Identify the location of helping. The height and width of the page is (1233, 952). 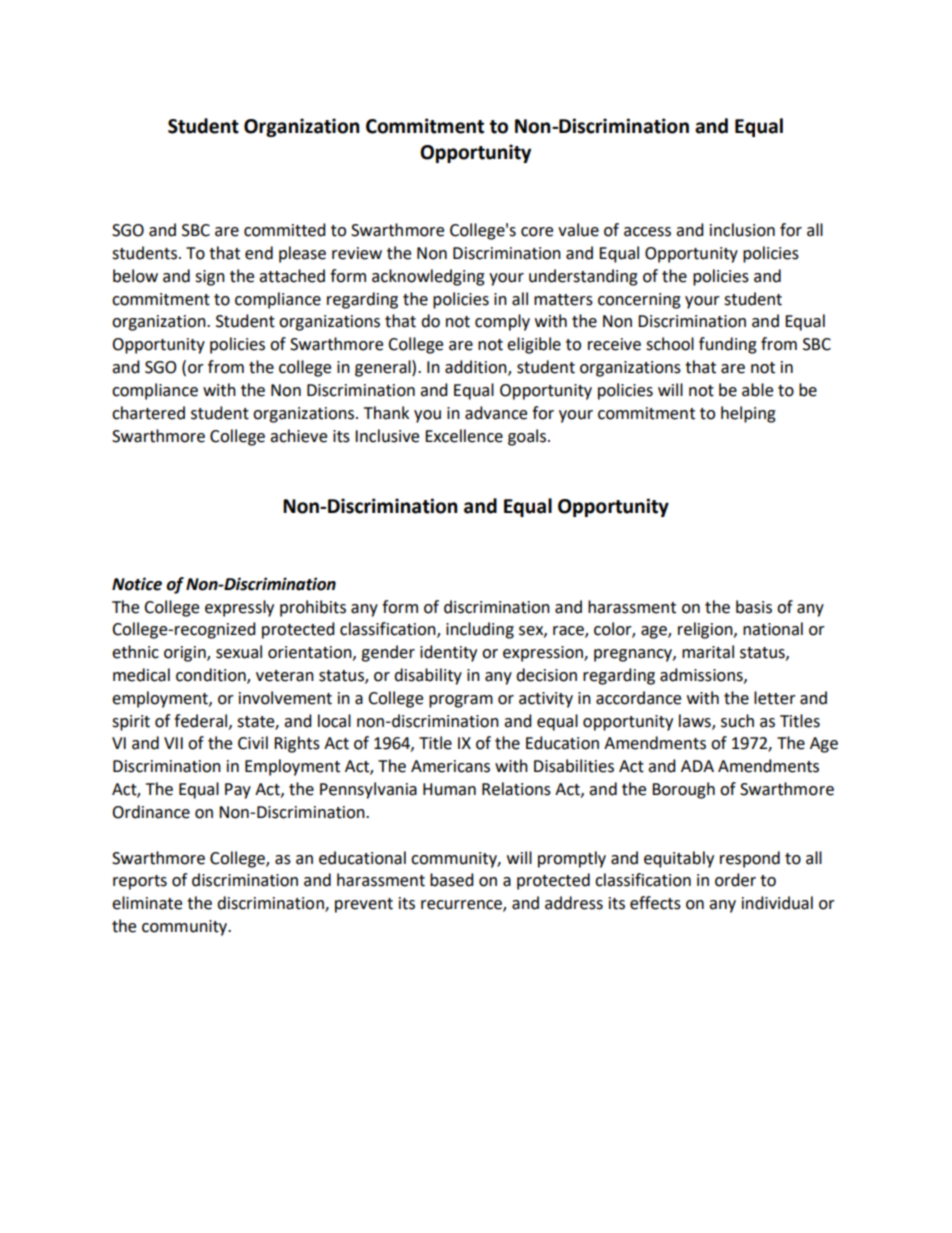
(748, 414).
